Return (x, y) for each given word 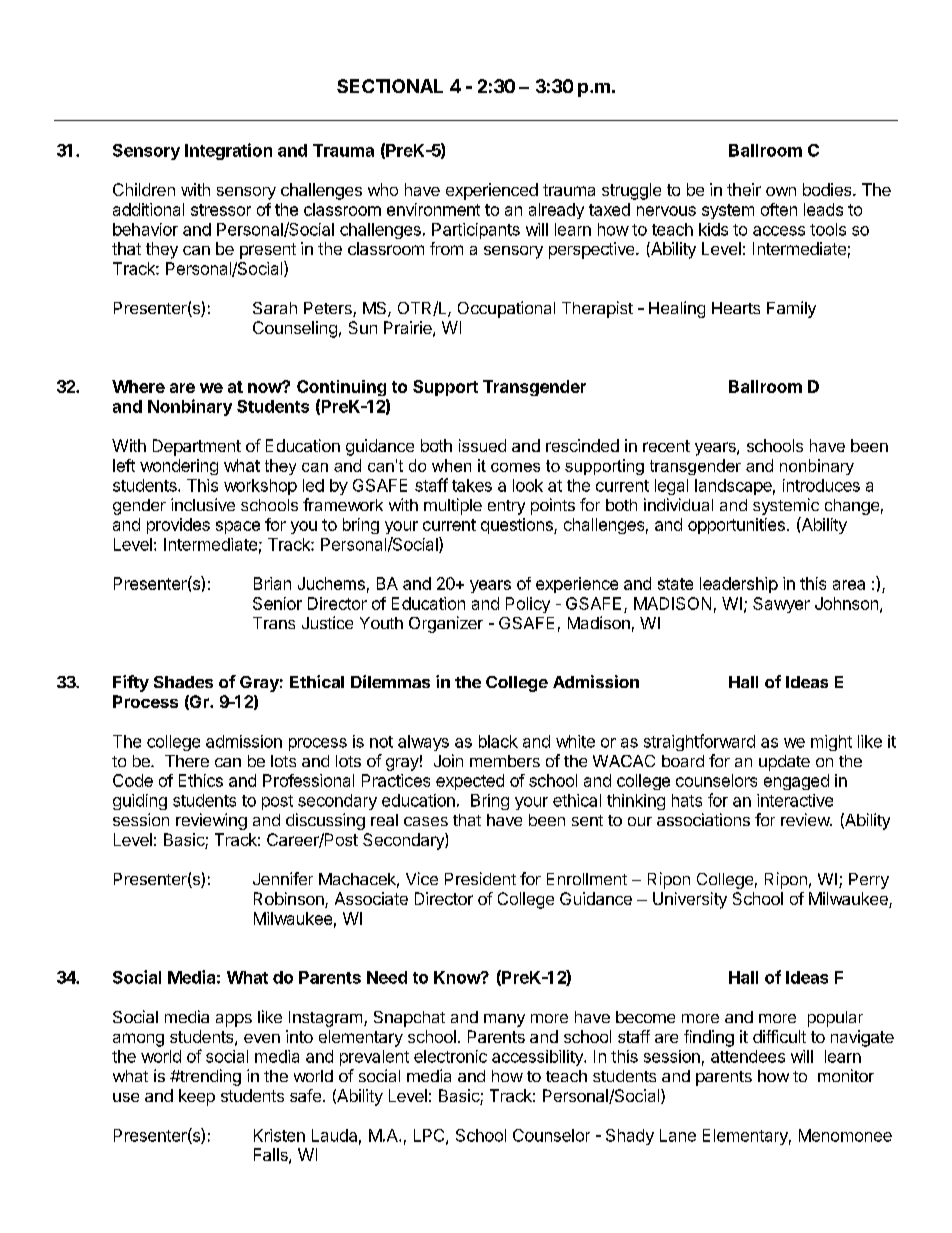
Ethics (201, 780)
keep (197, 1097)
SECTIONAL (390, 86)
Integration (228, 151)
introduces (821, 485)
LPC (430, 1136)
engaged (796, 782)
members (505, 761)
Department (197, 447)
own (781, 191)
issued (482, 445)
